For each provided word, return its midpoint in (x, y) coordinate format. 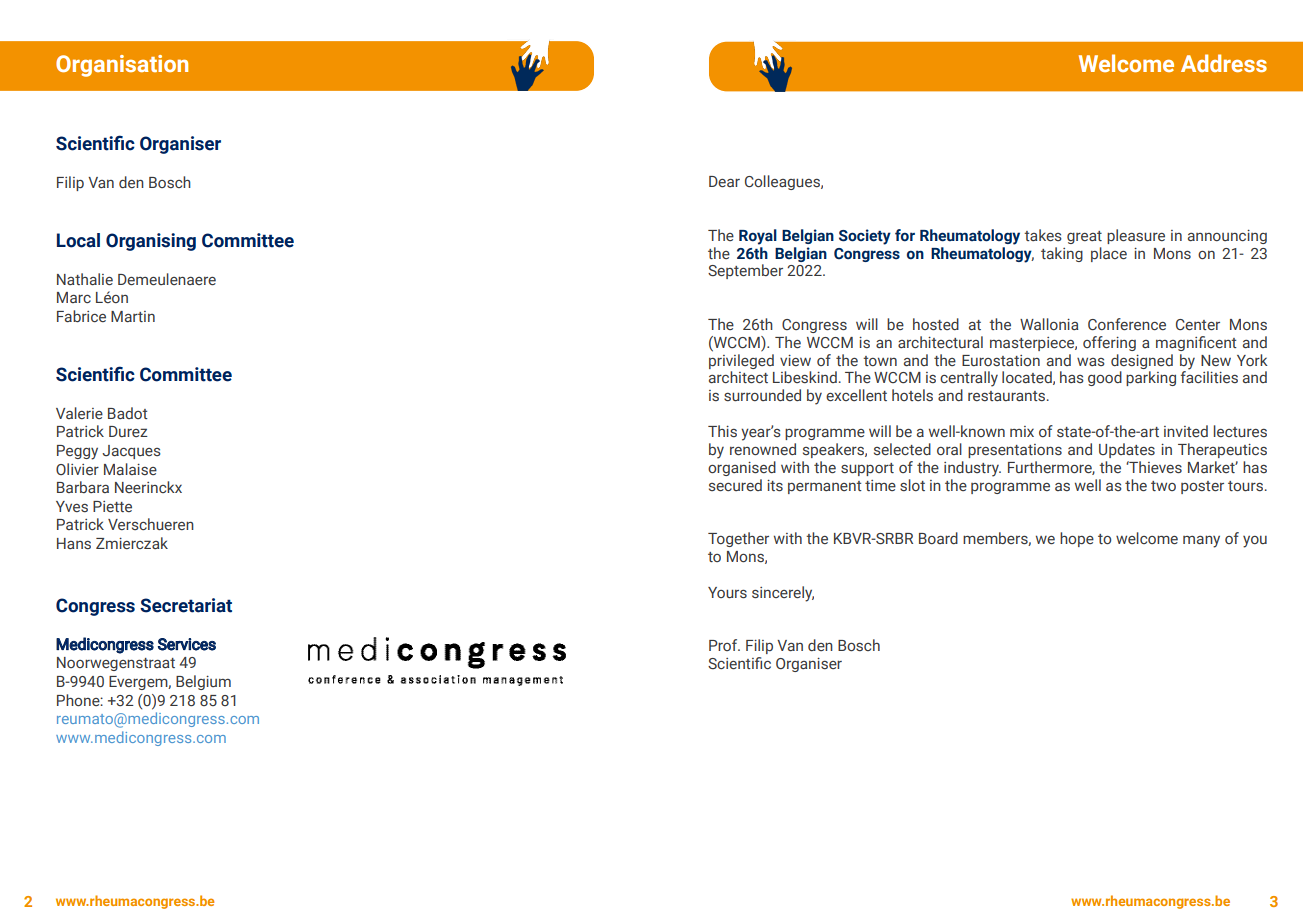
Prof (724, 645)
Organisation (122, 66)
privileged (741, 361)
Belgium (203, 682)
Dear (724, 181)
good (1105, 378)
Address (1224, 63)
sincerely (783, 594)
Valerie (79, 413)
